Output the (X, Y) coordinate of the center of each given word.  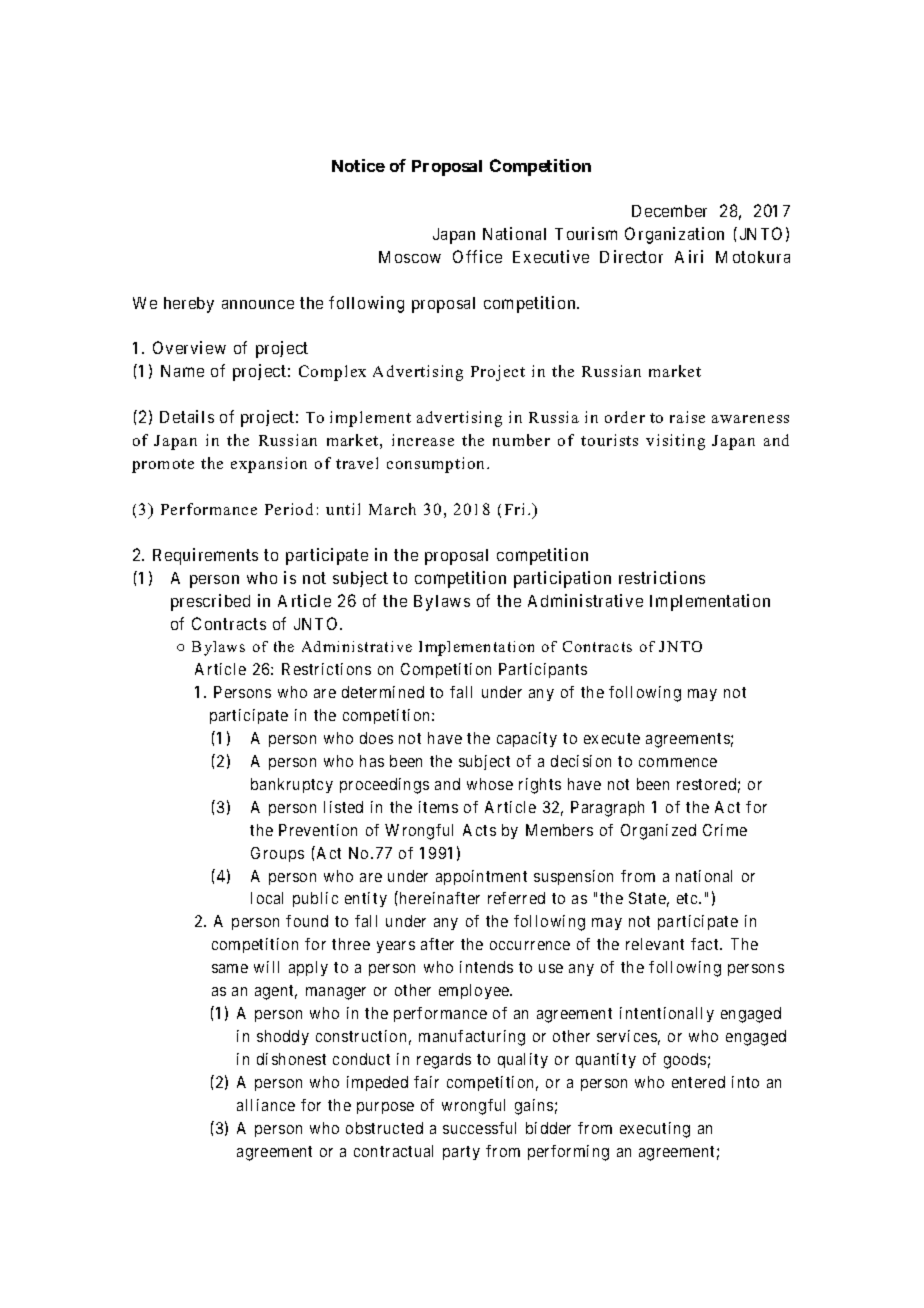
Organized (658, 832)
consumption (437, 465)
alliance (266, 1105)
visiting (675, 442)
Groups (277, 854)
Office (477, 256)
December (669, 211)
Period (289, 509)
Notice (358, 165)
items (438, 807)
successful (479, 1128)
